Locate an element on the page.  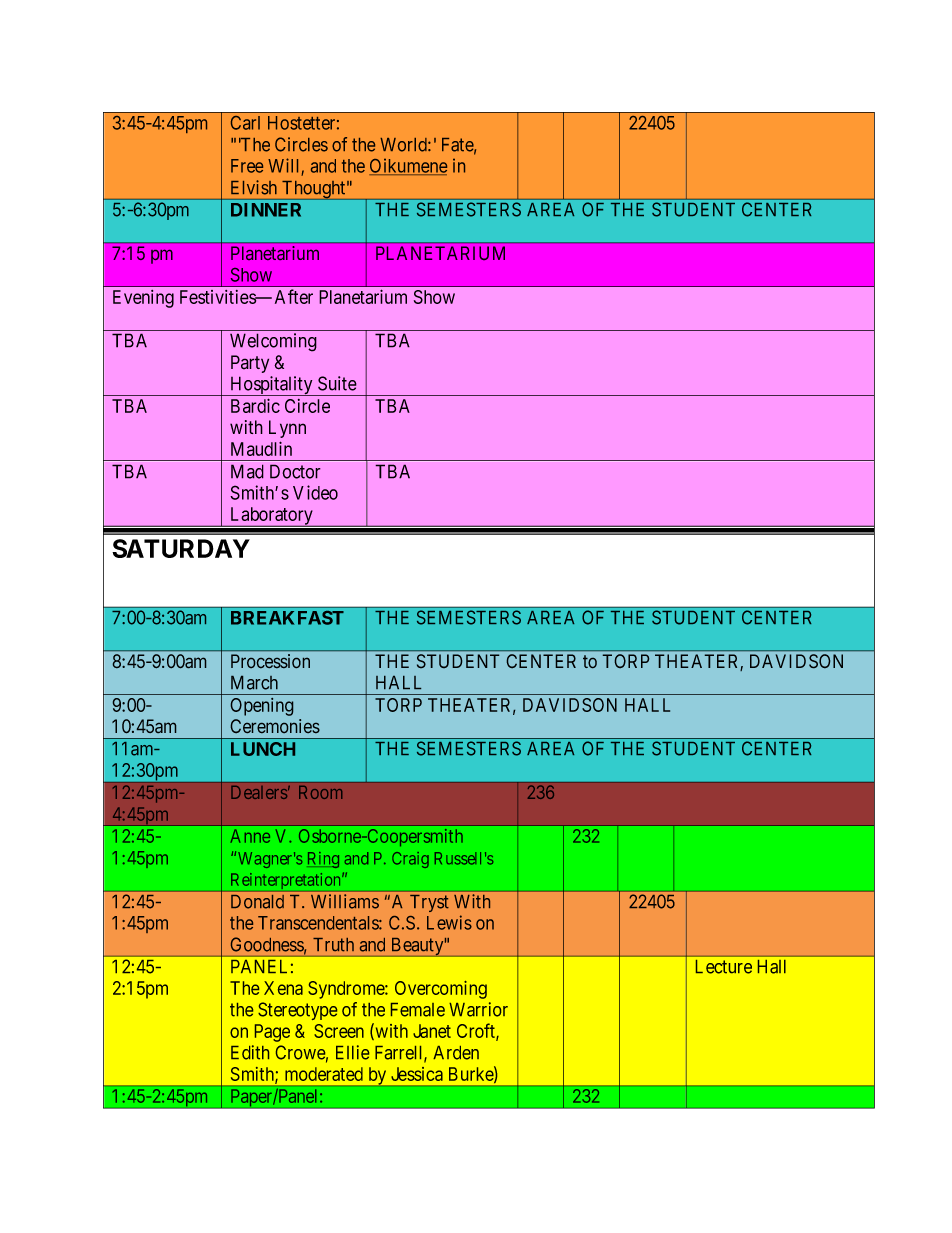
Lecture is located at coordinates (724, 967).
